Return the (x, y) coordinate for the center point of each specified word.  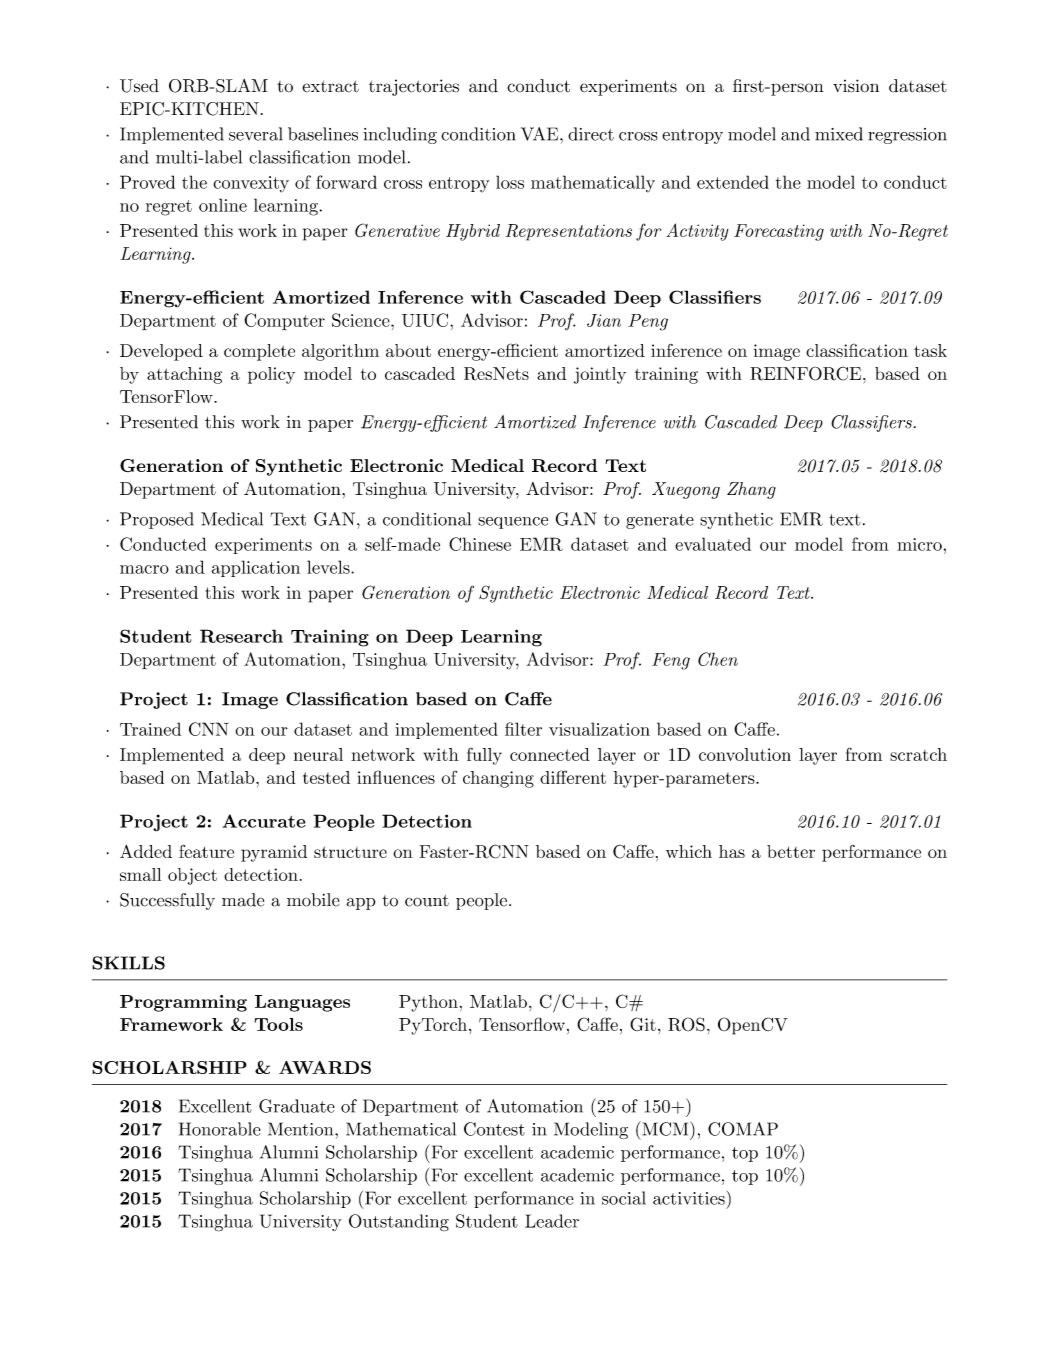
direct (591, 134)
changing (498, 779)
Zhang (751, 490)
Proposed (157, 520)
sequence (513, 523)
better (791, 851)
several (255, 134)
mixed (839, 134)
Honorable (220, 1129)
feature (206, 851)
